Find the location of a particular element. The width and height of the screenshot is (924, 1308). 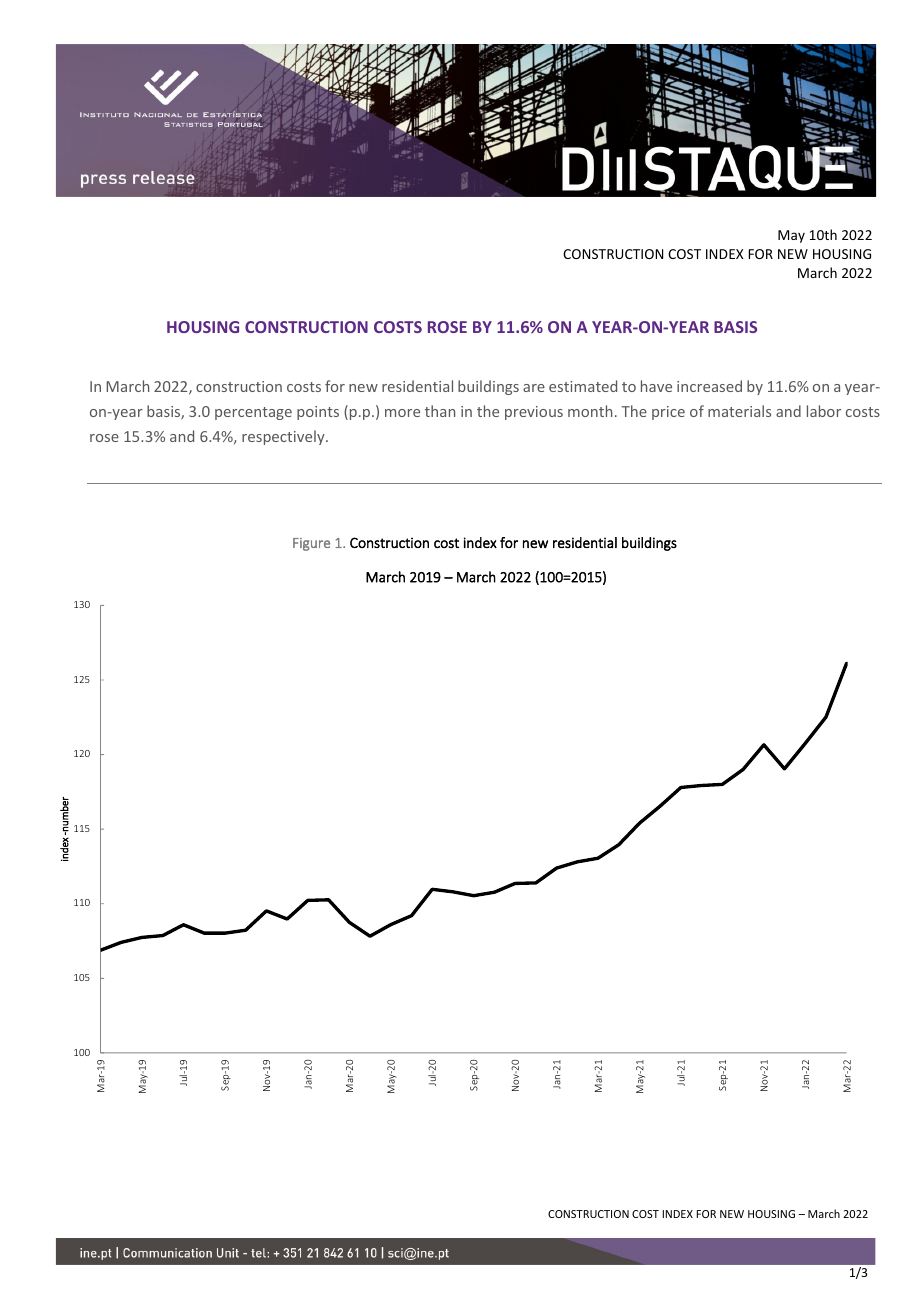

more is located at coordinates (402, 413).
